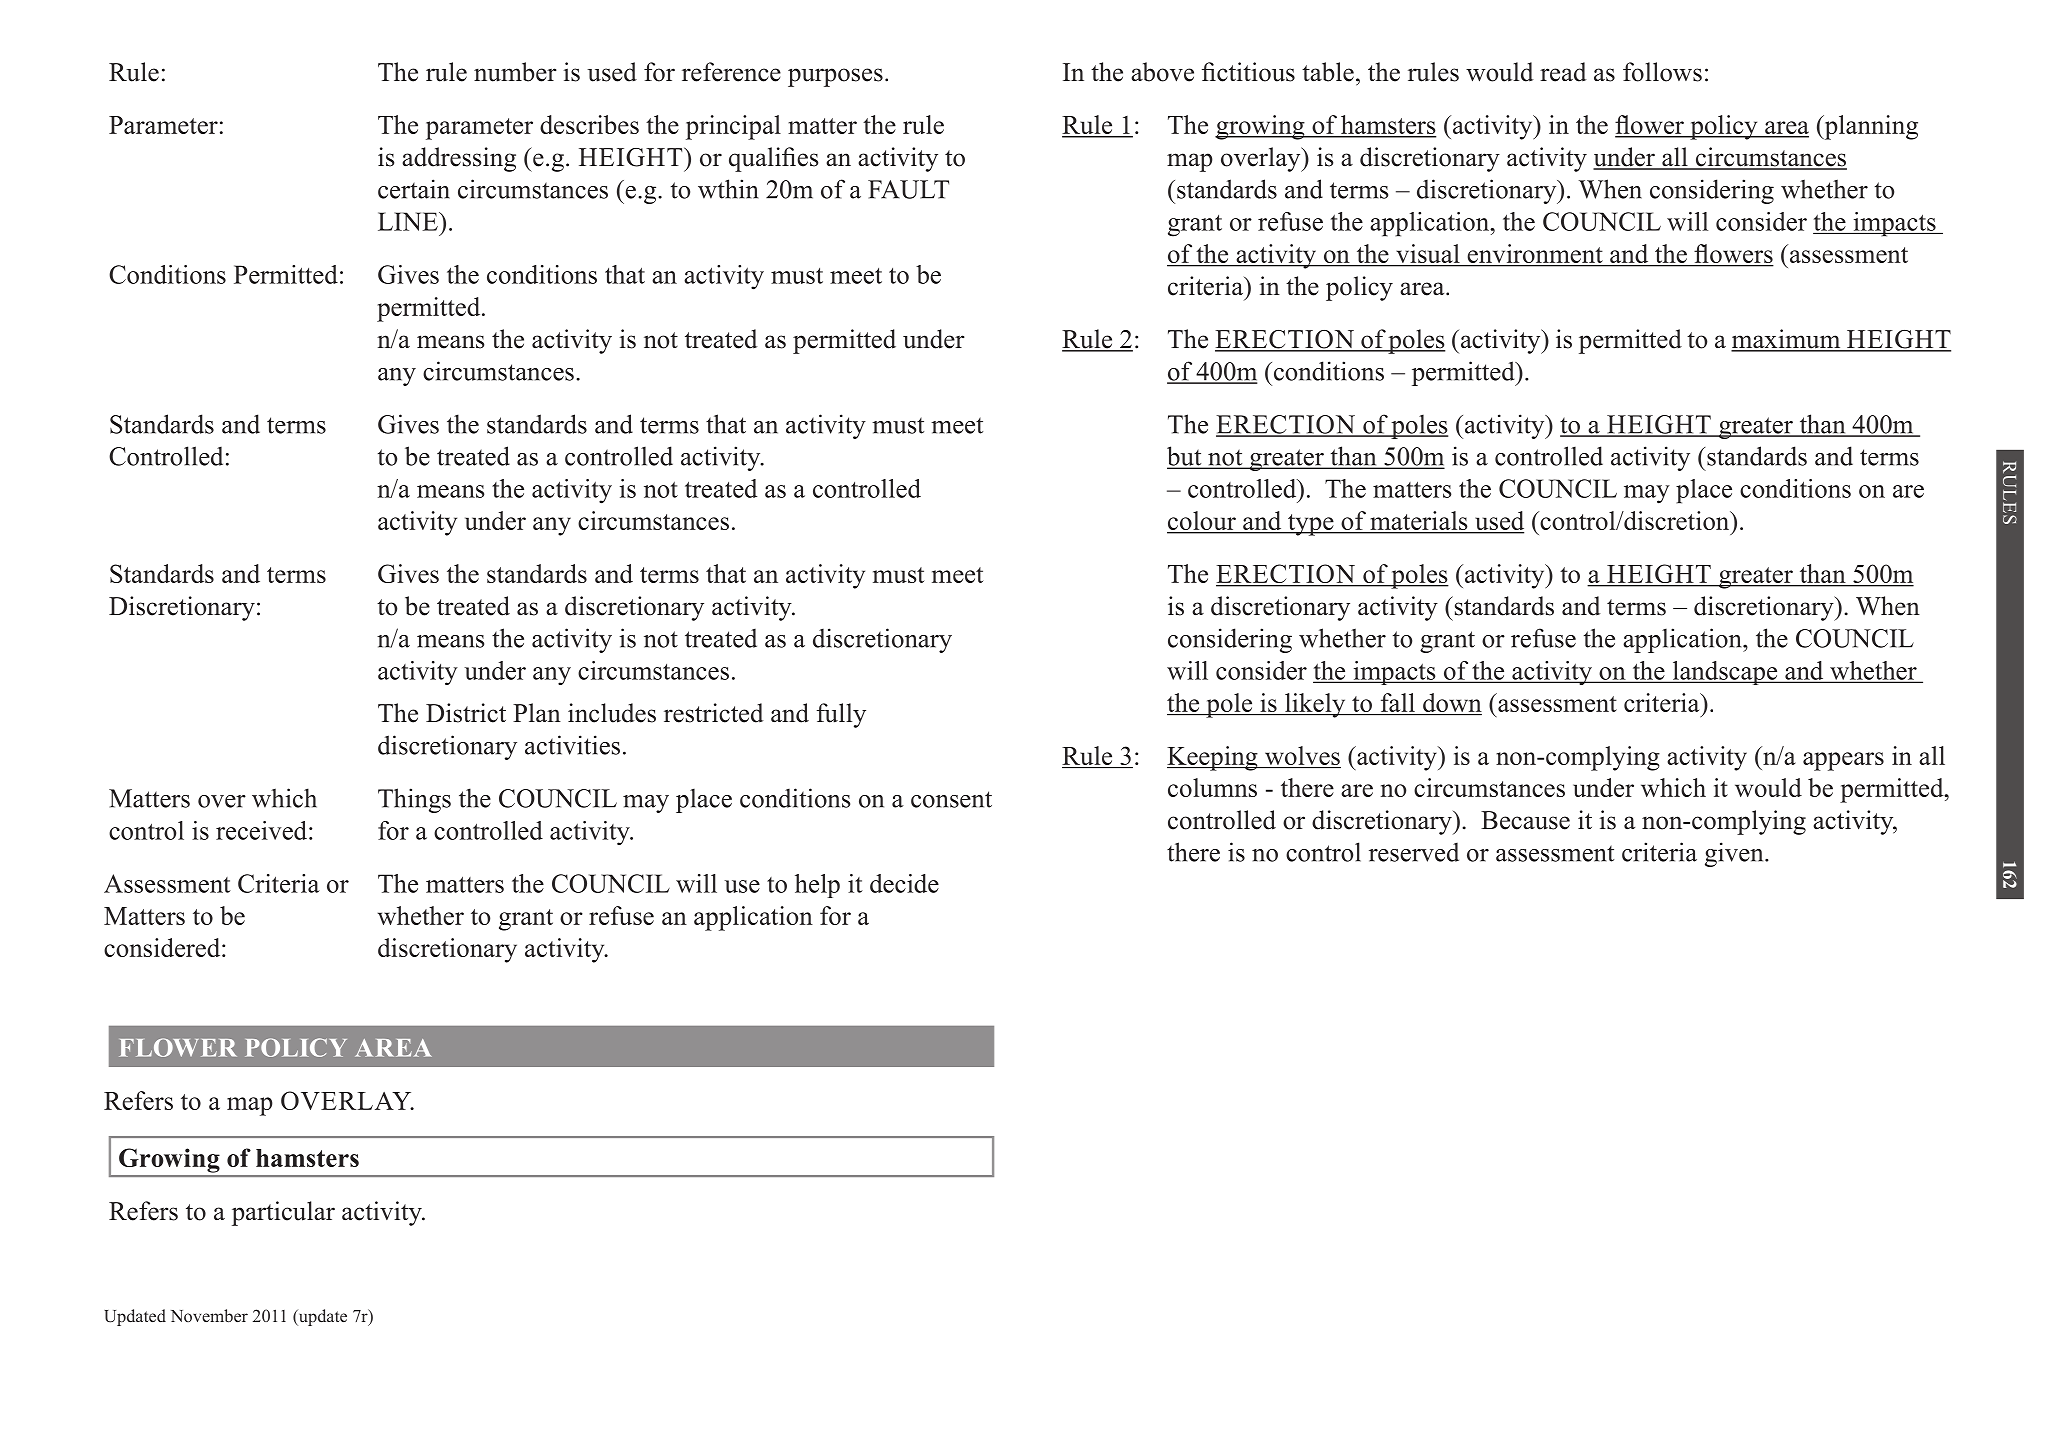 The image size is (2055, 1453). I want to click on LINE, so click(409, 221).
